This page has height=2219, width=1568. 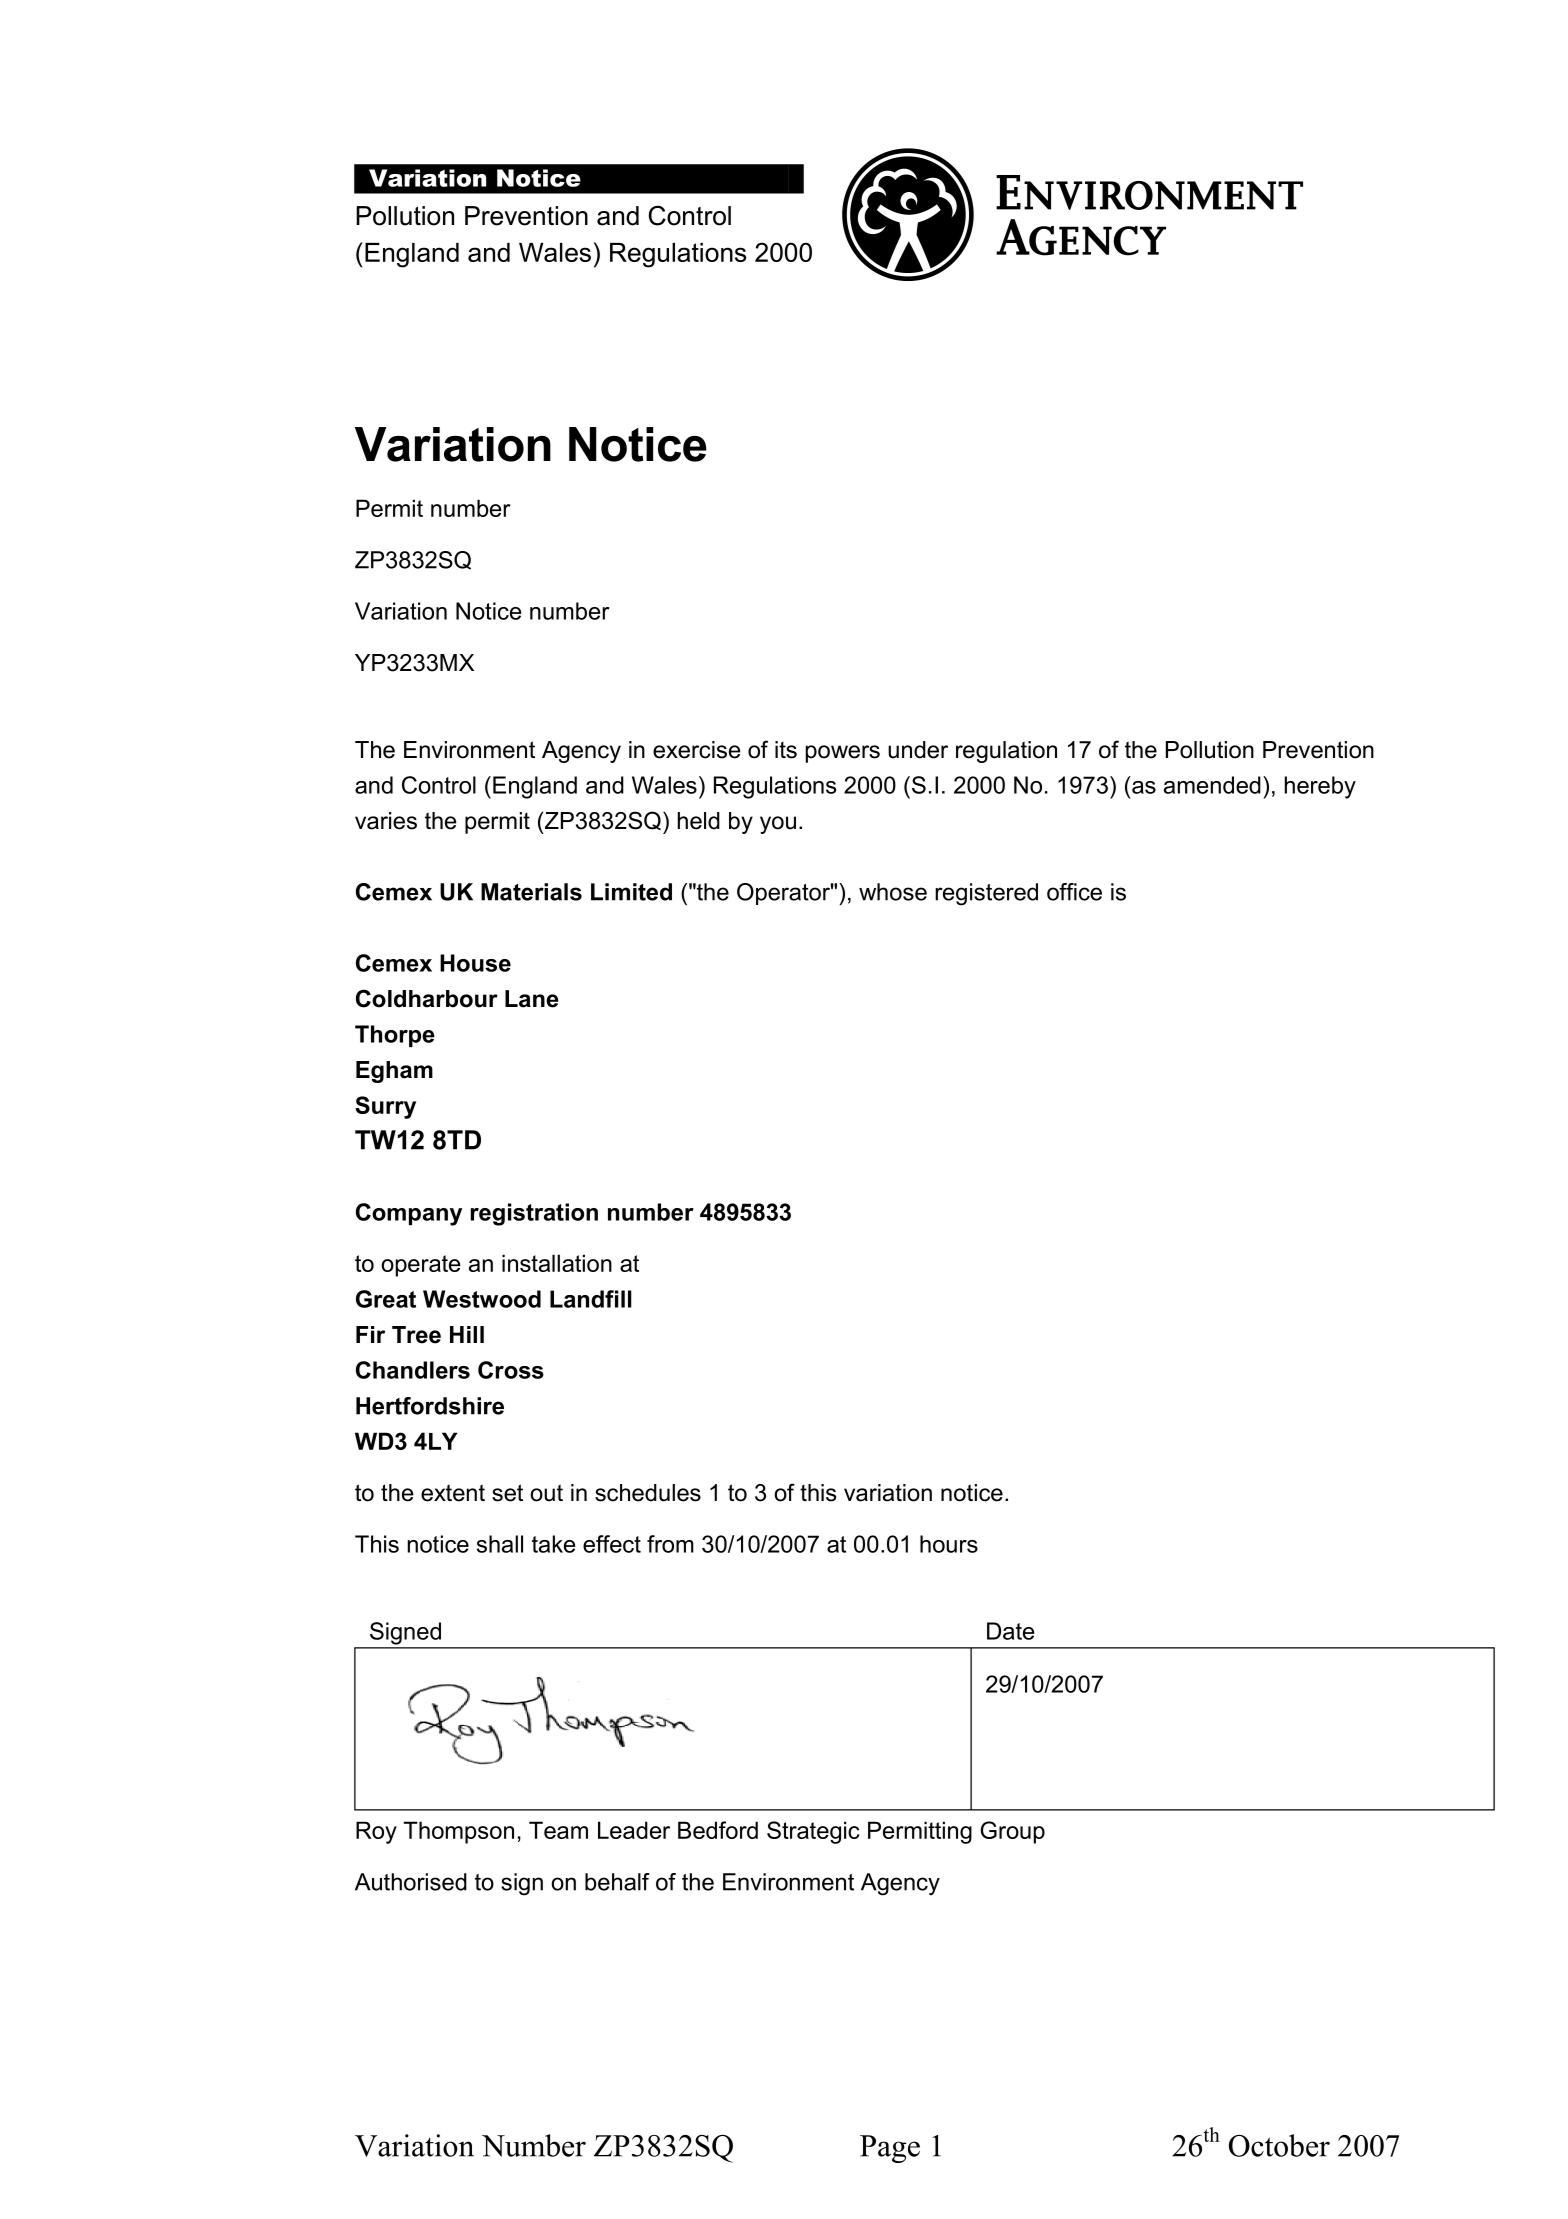 I want to click on Authorised, so click(x=411, y=1882).
